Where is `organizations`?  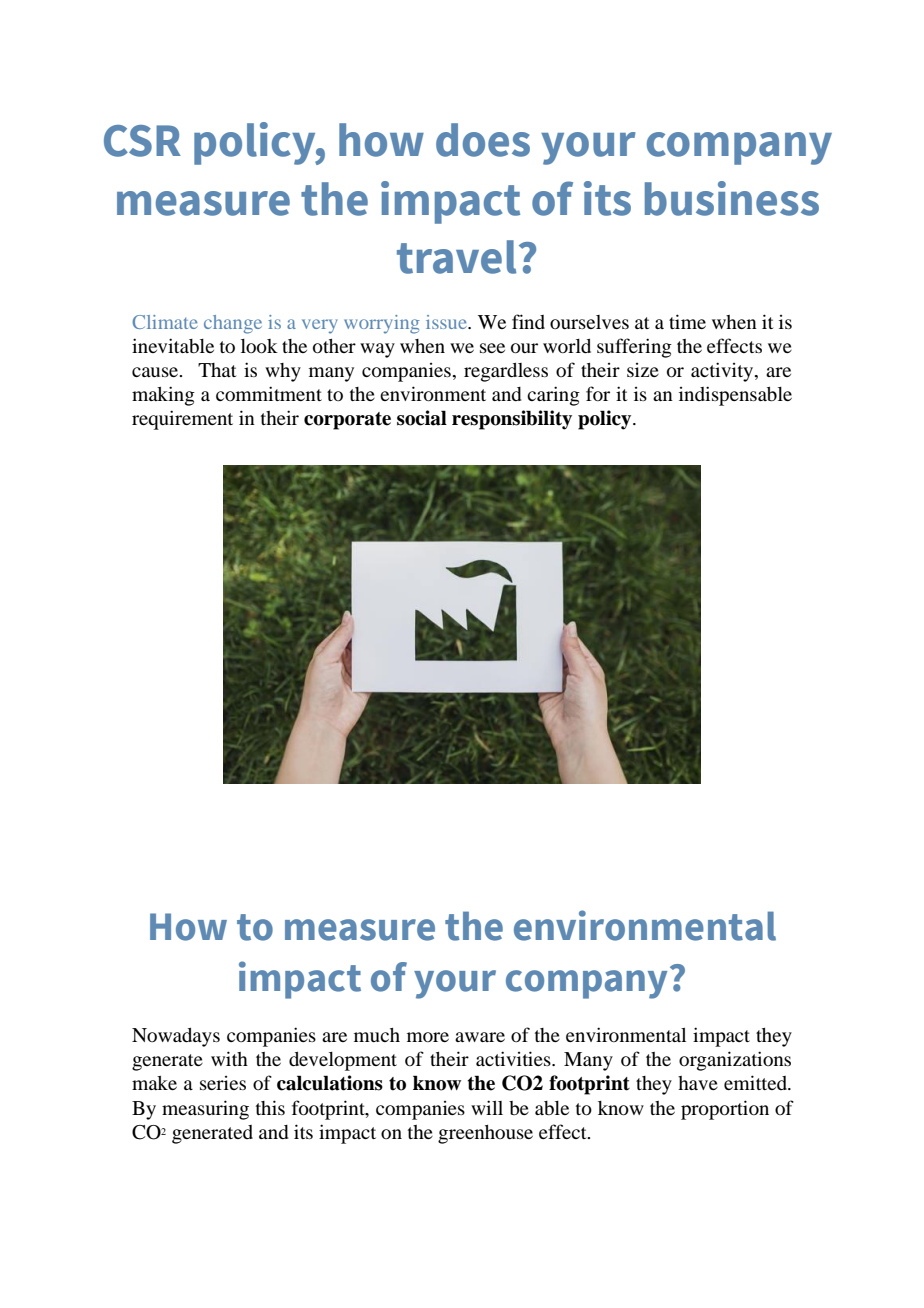
organizations is located at coordinates (735, 1061).
